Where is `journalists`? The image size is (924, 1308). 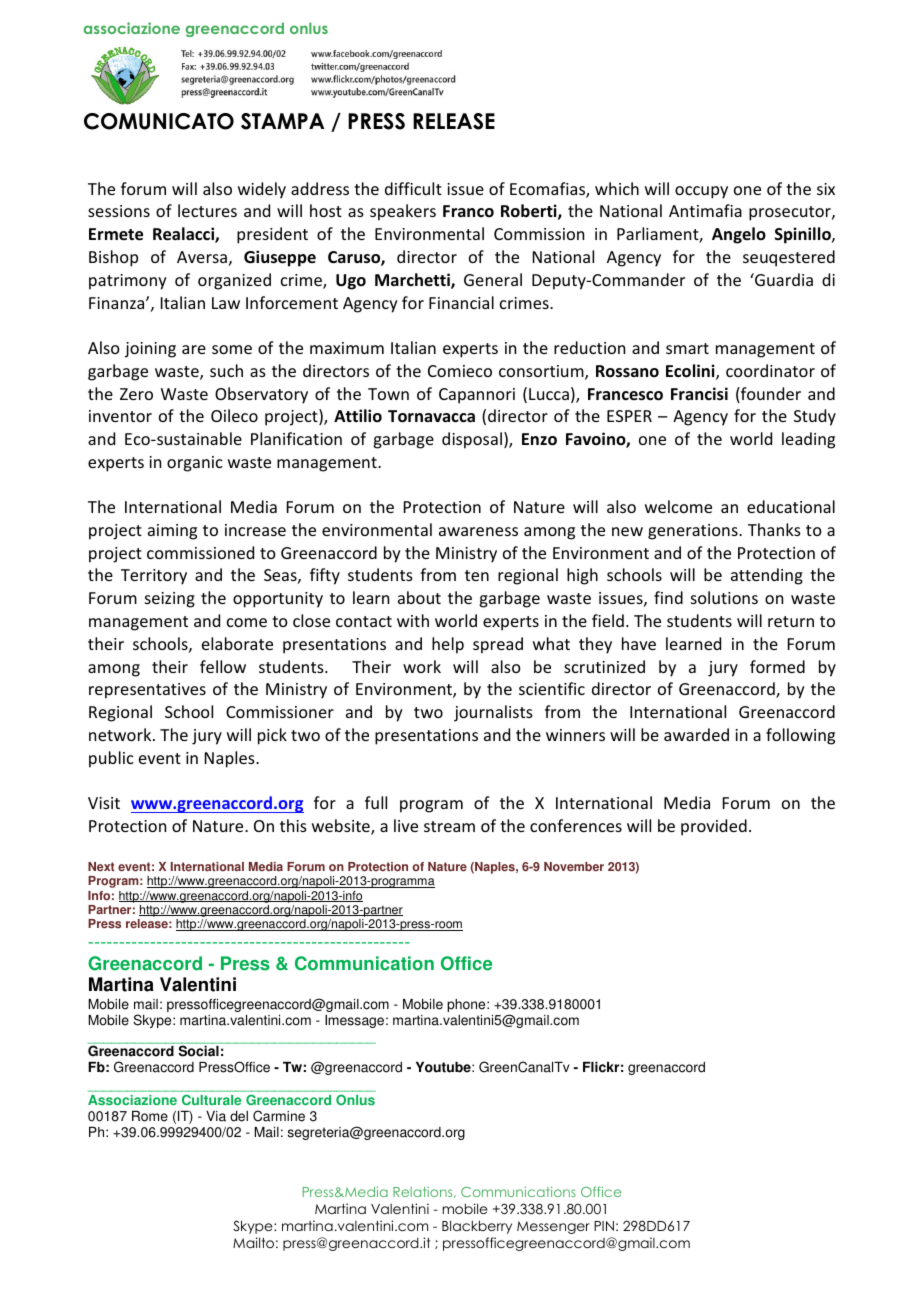 journalists is located at coordinates (493, 713).
